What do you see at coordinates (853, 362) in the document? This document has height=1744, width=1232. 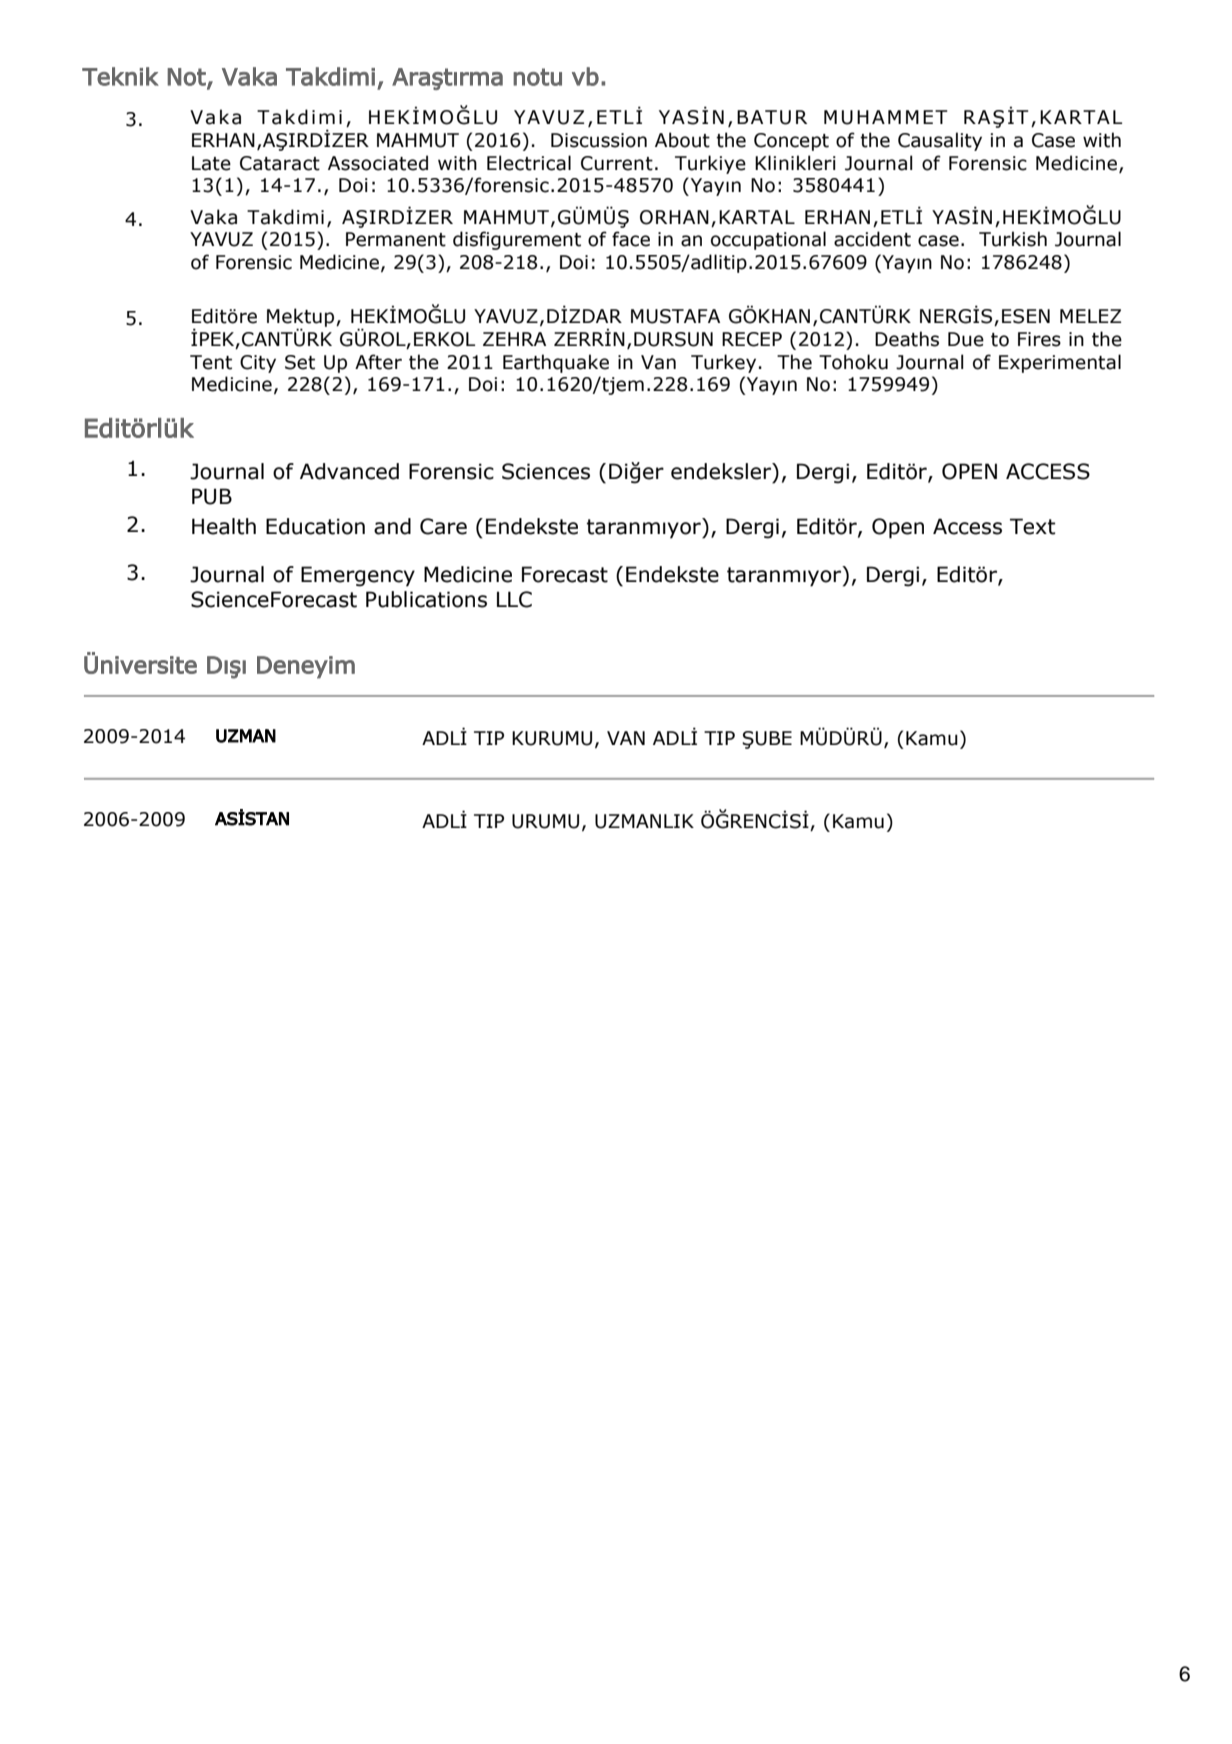 I see `Tohoku` at bounding box center [853, 362].
